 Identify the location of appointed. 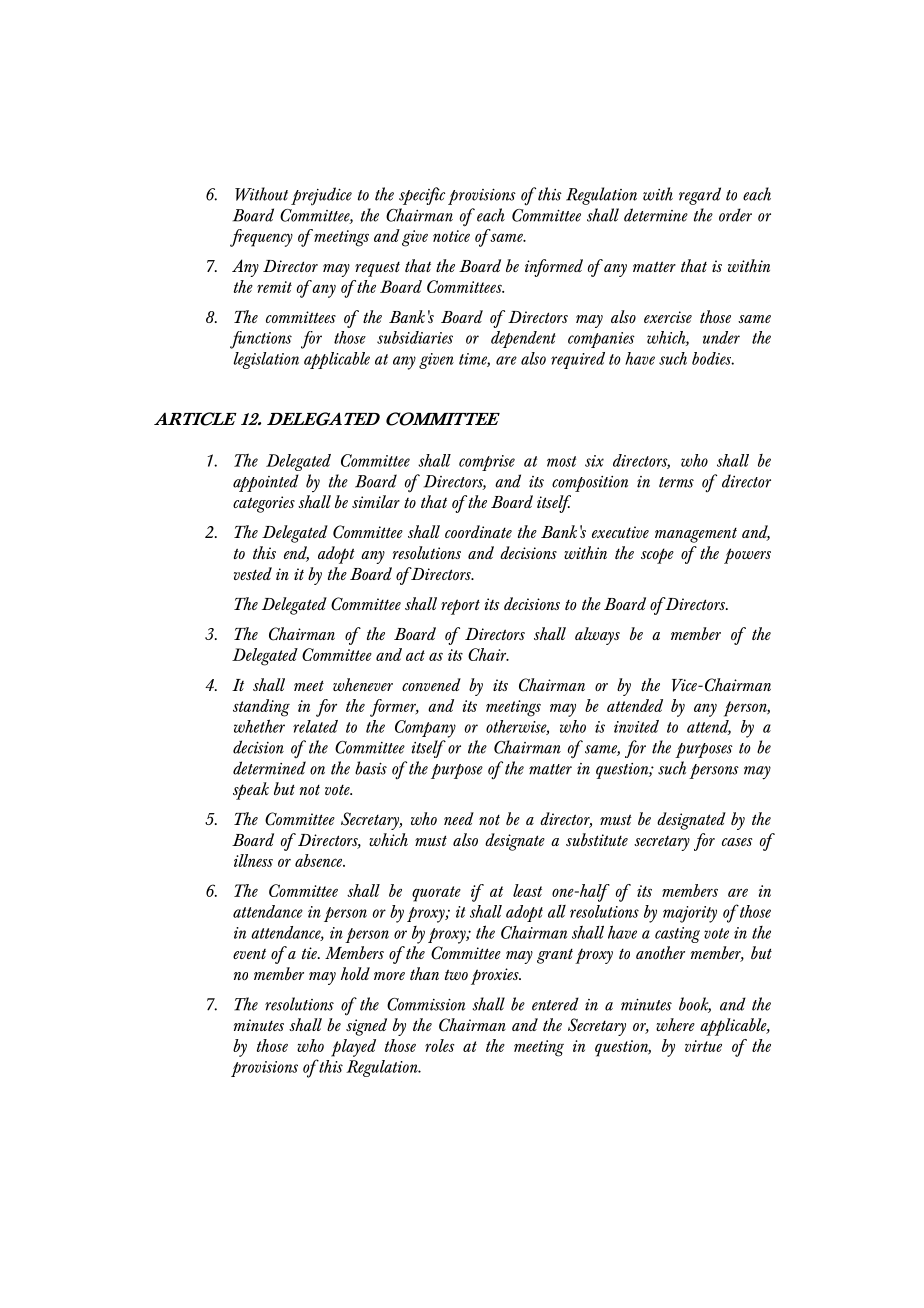
(266, 483).
